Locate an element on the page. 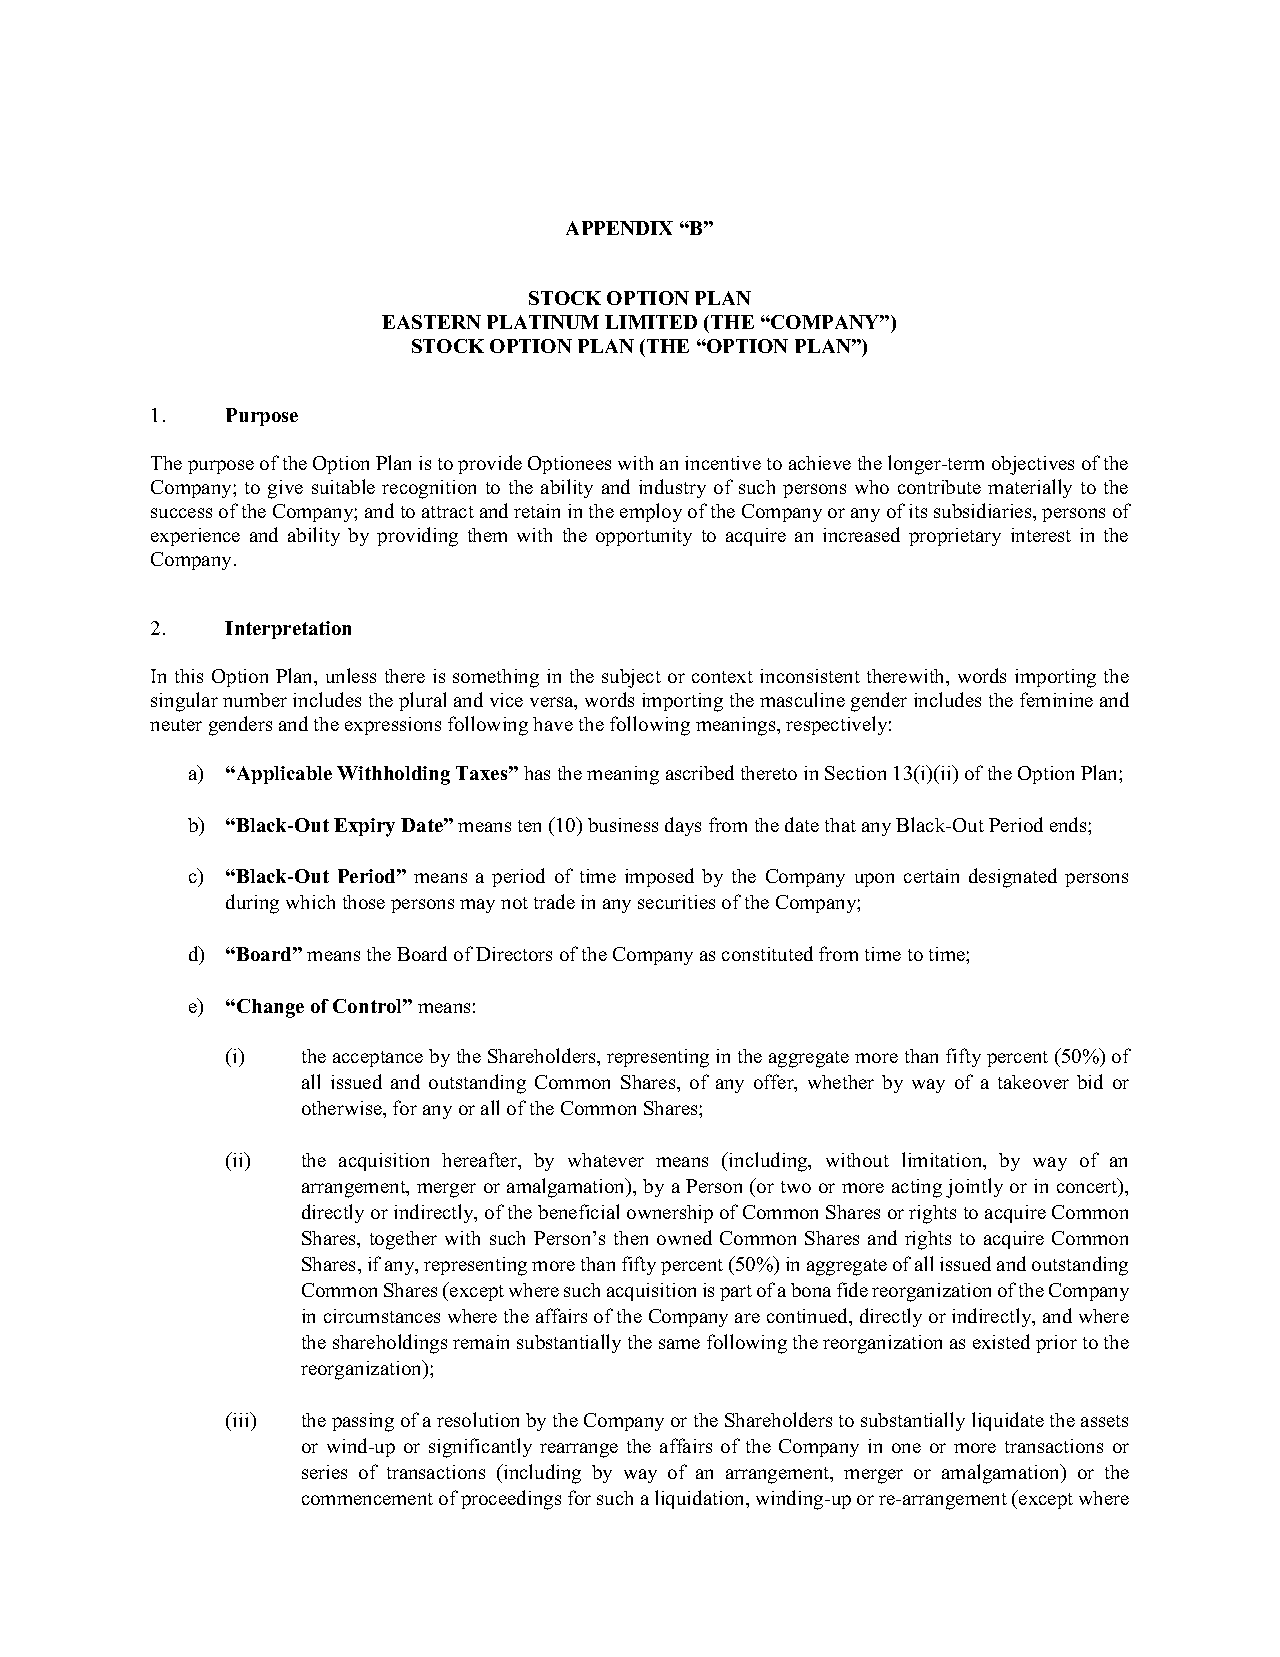 Image resolution: width=1280 pixels, height=1657 pixels. series is located at coordinates (324, 1472).
